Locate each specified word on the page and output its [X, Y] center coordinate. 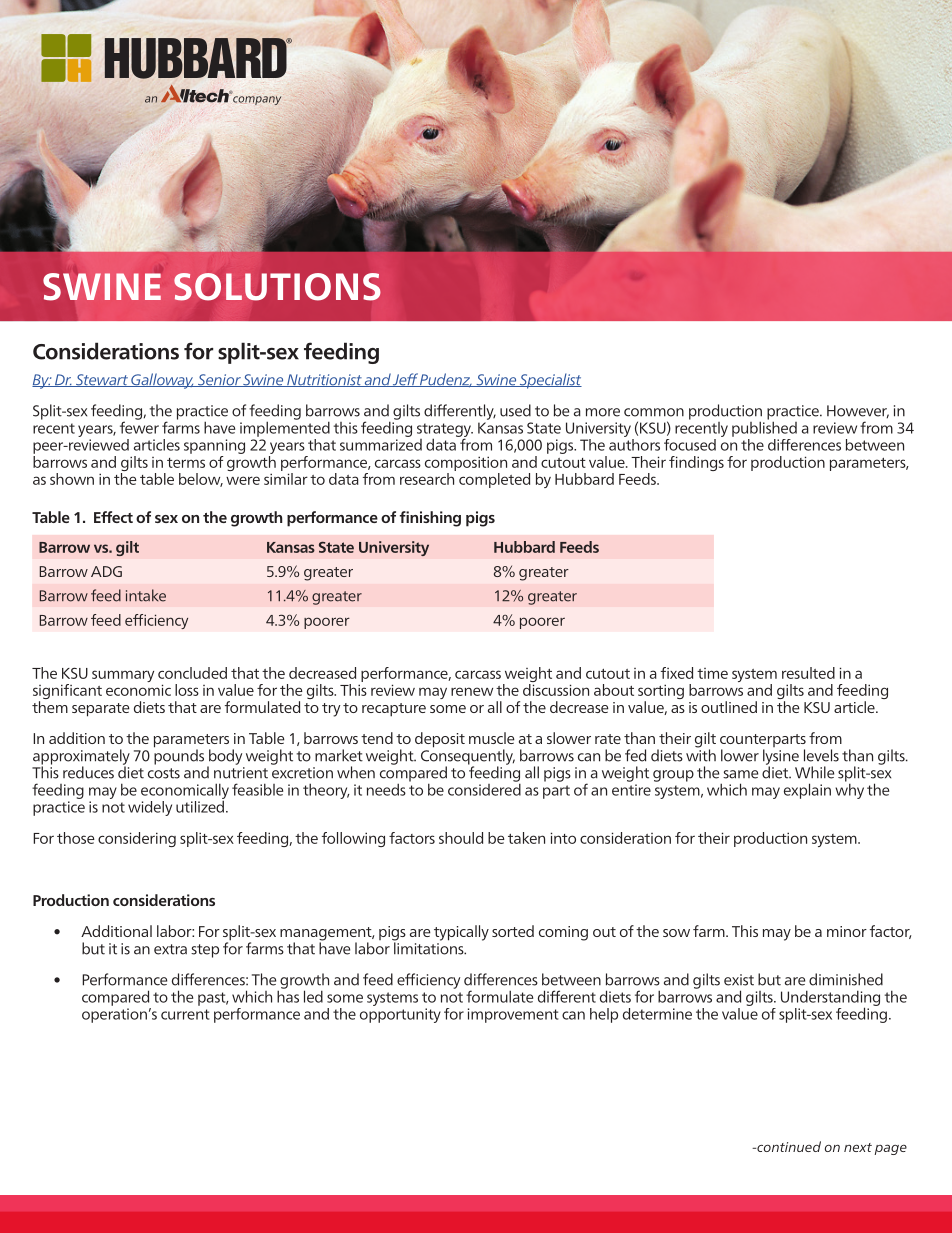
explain [807, 791]
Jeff [405, 380]
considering [137, 839]
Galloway [162, 381]
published [764, 428]
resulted [808, 673]
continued [788, 1146]
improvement [513, 1015]
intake [146, 595]
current [185, 1014]
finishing [430, 519]
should [461, 838]
